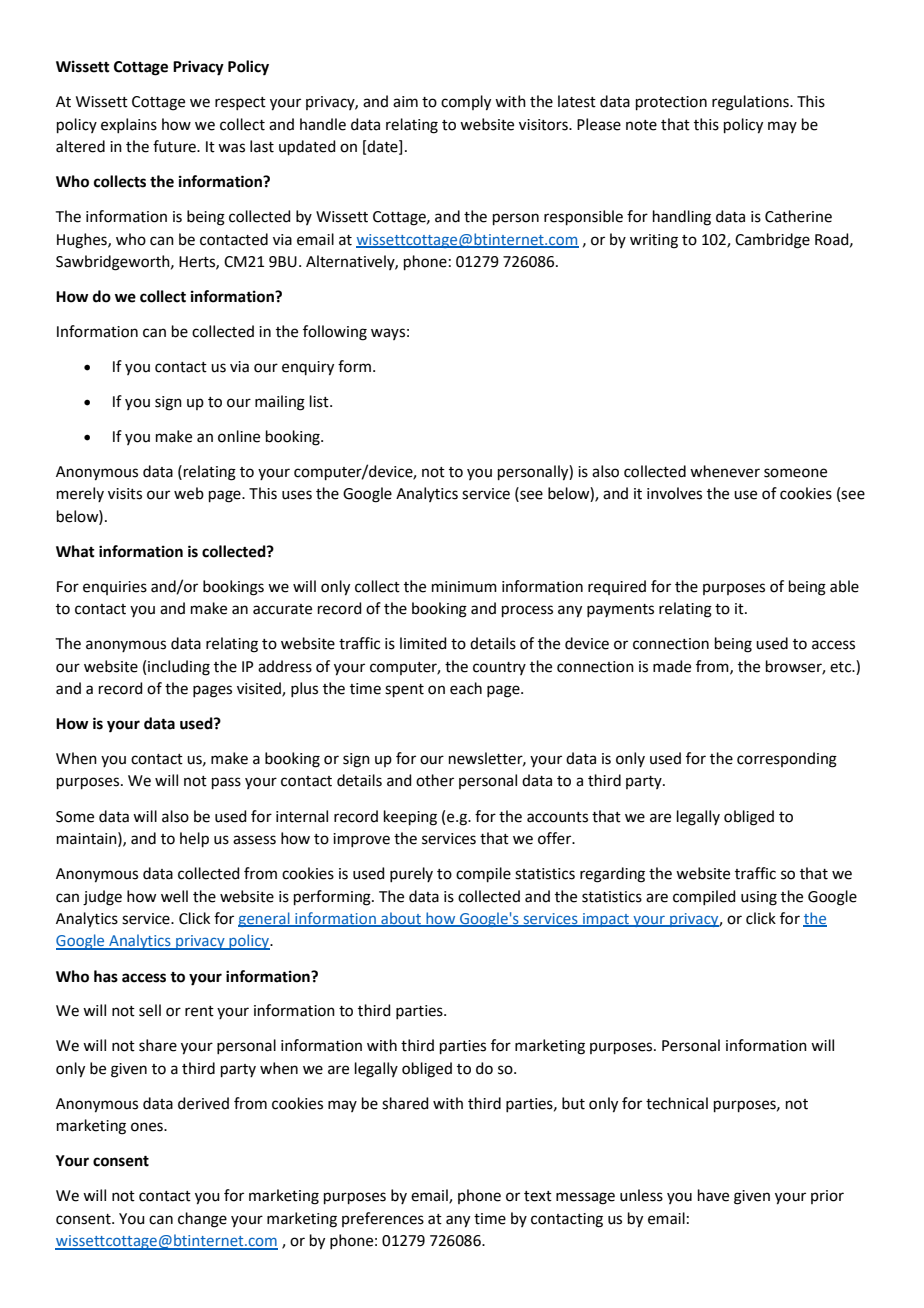  I want to click on including, so click(179, 668).
